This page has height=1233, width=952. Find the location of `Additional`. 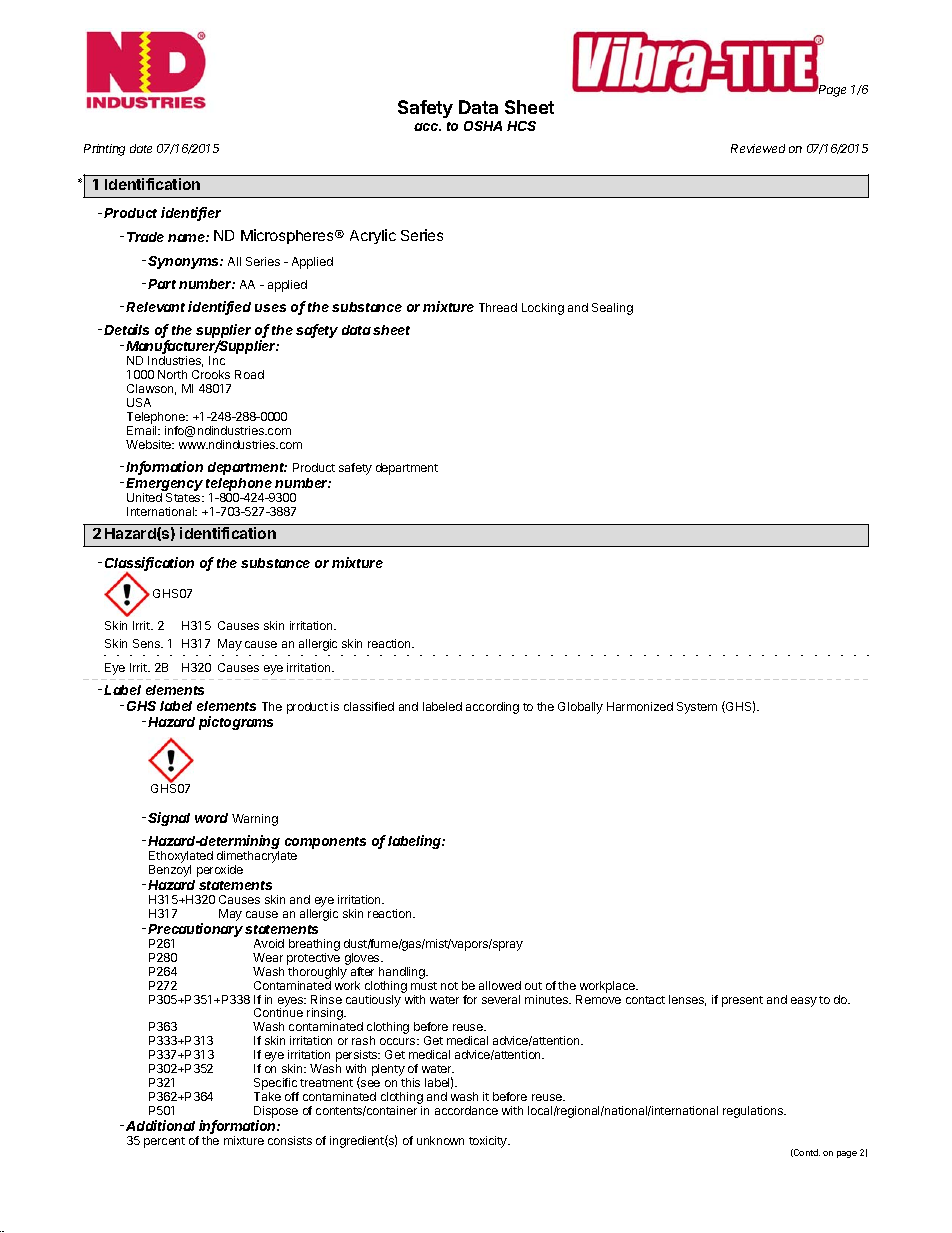

Additional is located at coordinates (160, 1125).
